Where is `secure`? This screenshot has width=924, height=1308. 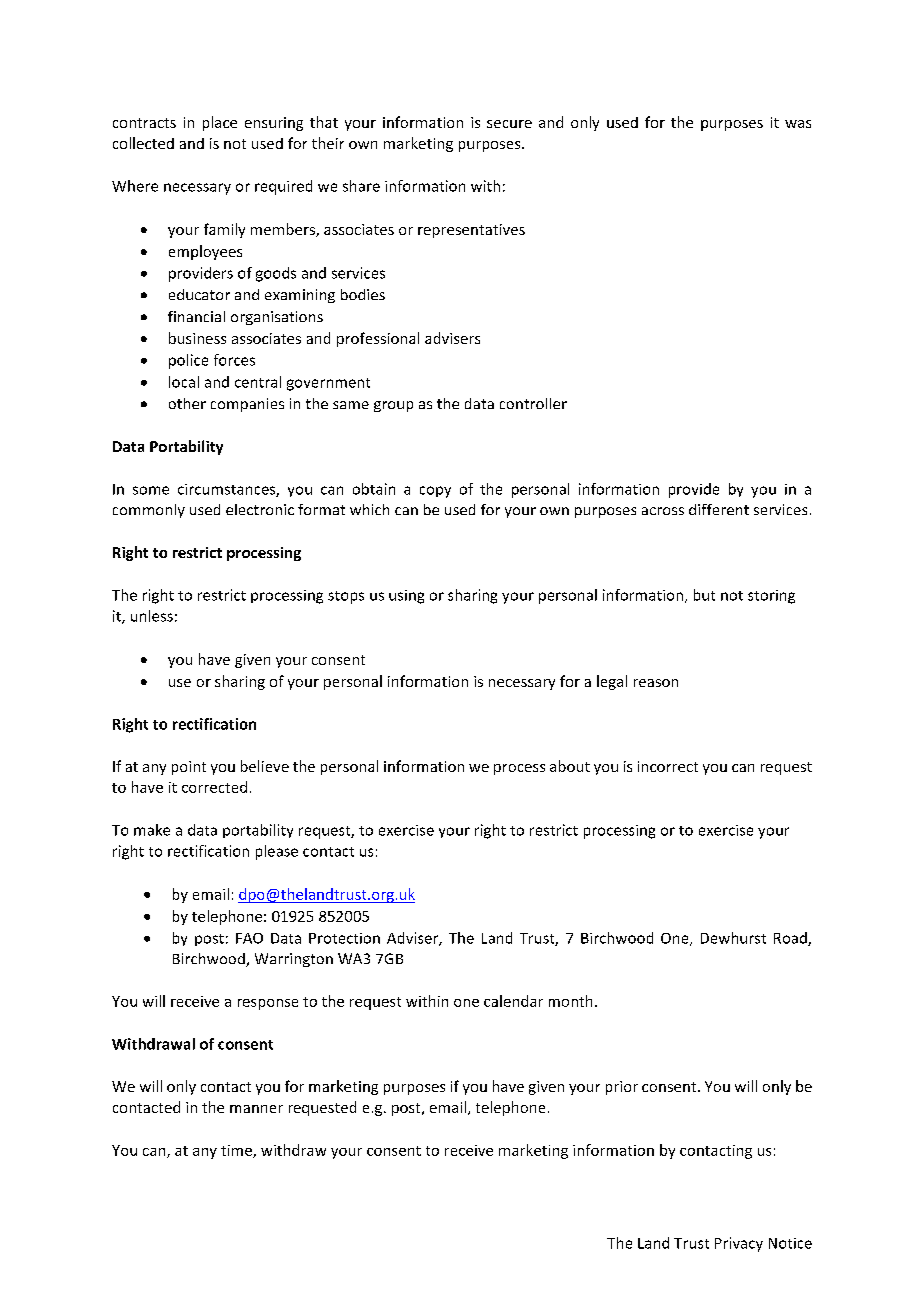 secure is located at coordinates (509, 124).
